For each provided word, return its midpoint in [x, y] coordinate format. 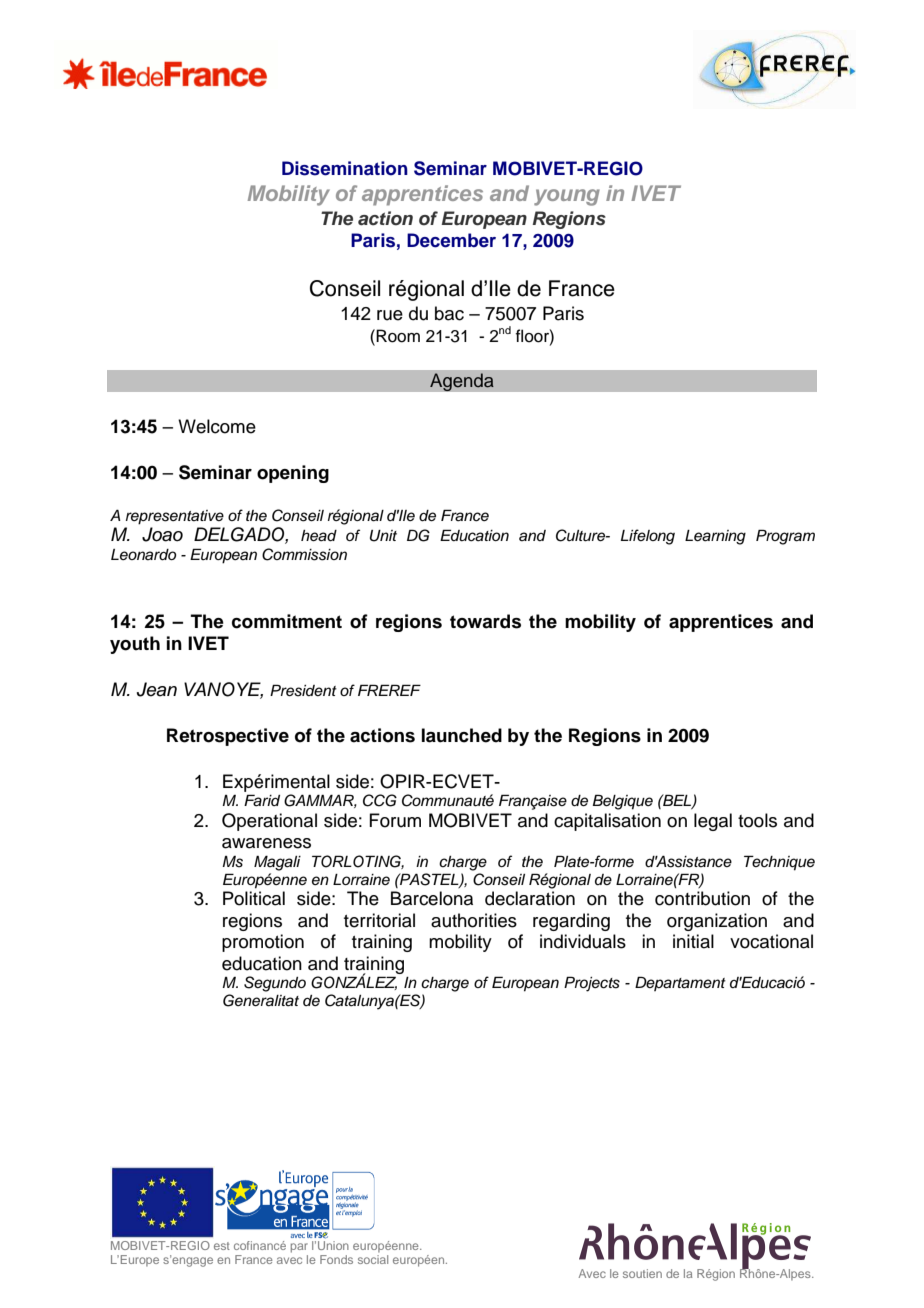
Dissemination [345, 168]
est [222, 1246]
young [567, 197]
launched [462, 735]
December [451, 240]
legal [713, 822]
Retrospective [228, 737]
